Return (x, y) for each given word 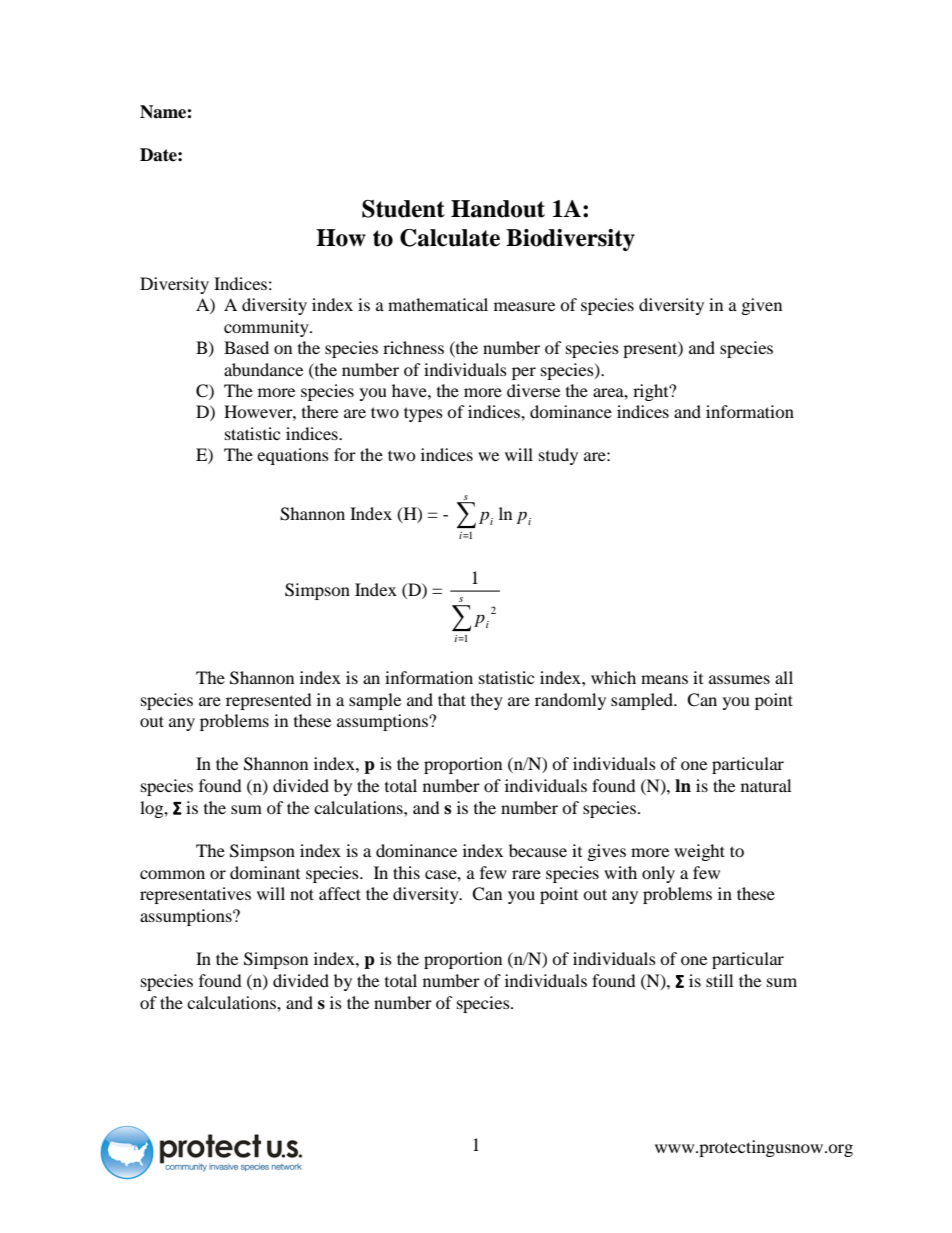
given (762, 306)
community (267, 328)
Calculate (450, 238)
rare (526, 874)
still (719, 980)
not (302, 894)
